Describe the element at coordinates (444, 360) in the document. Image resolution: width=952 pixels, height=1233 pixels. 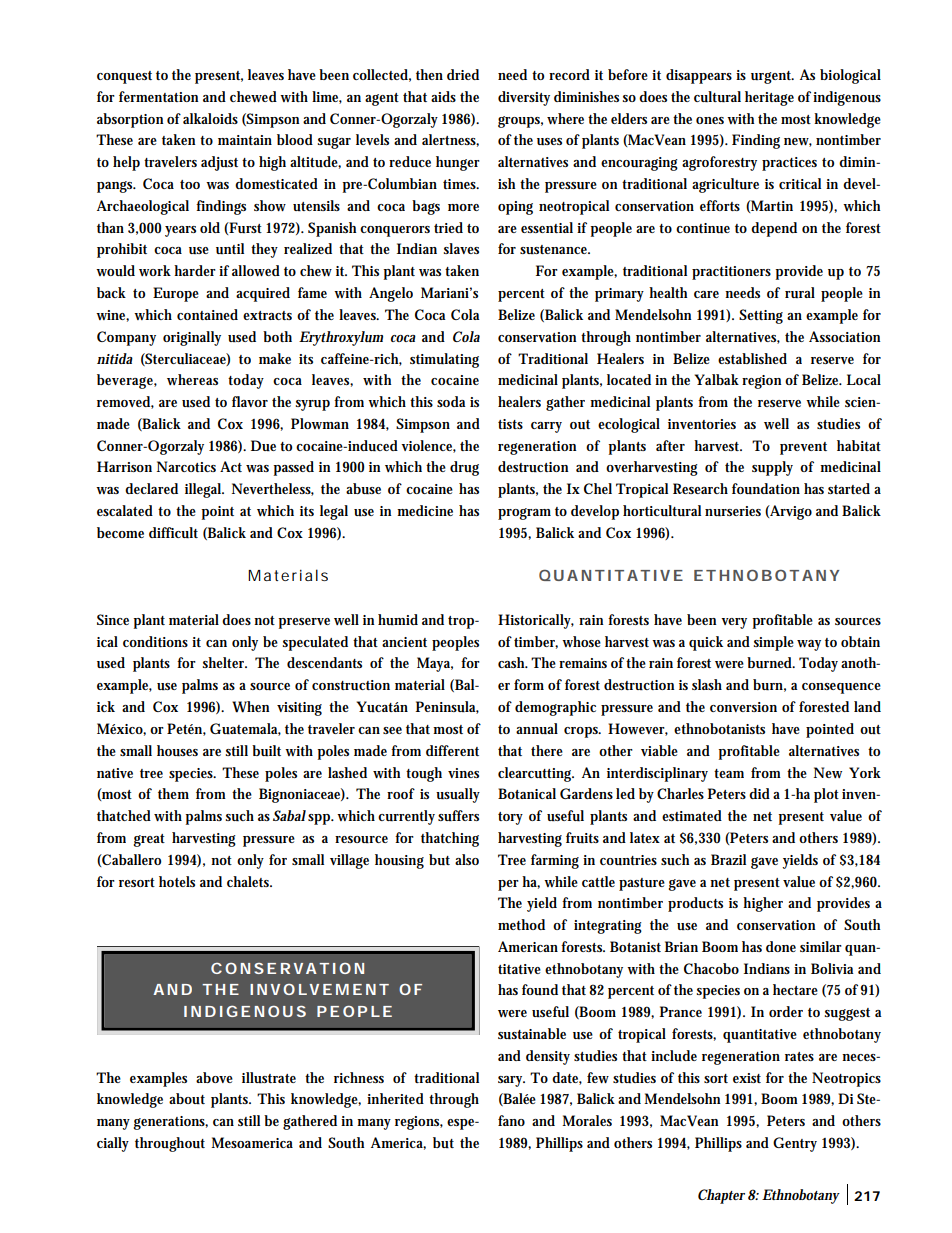
I see `stimulating` at that location.
